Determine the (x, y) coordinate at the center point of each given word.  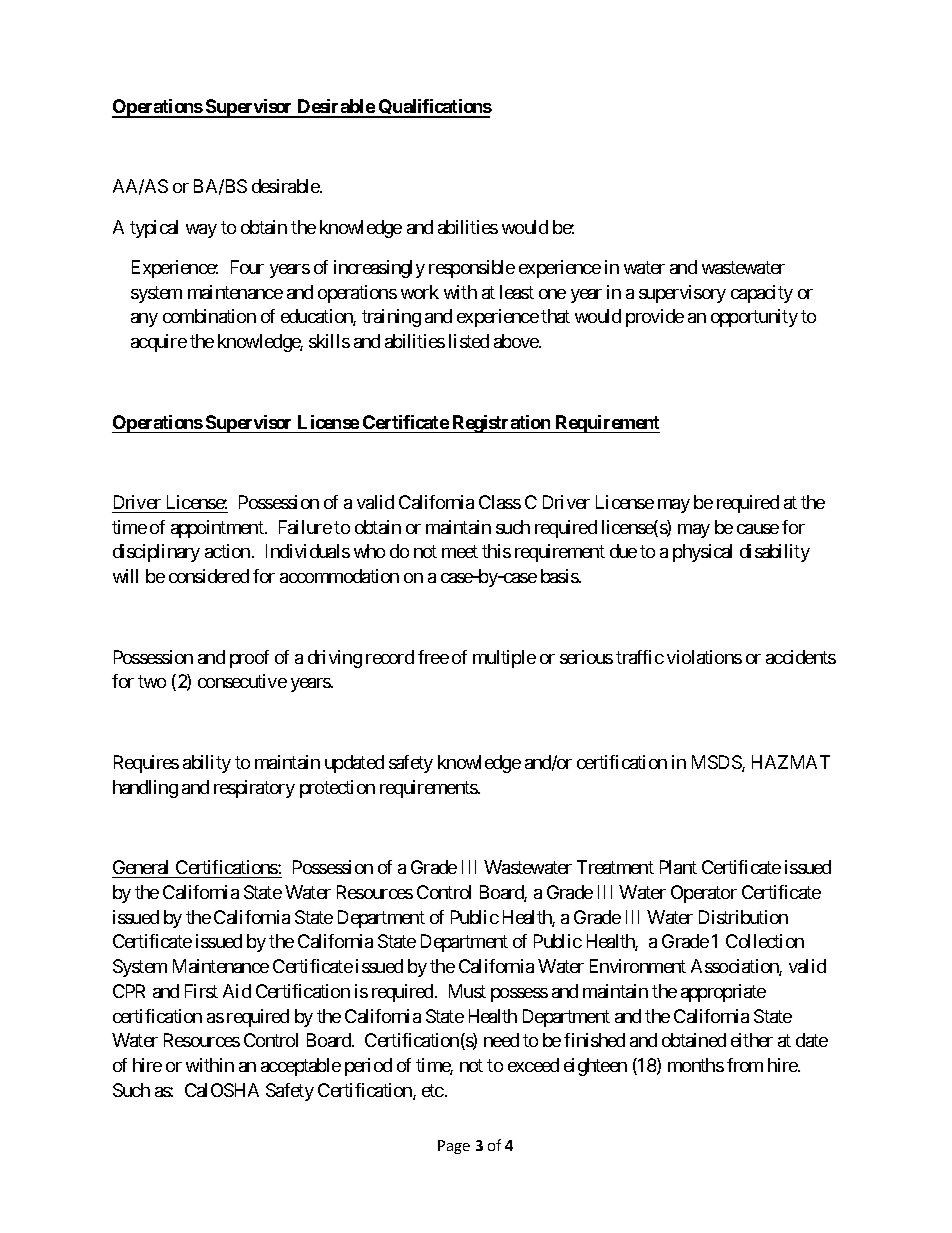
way (201, 231)
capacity (762, 294)
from (745, 1065)
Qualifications (434, 108)
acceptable (301, 1067)
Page (454, 1147)
